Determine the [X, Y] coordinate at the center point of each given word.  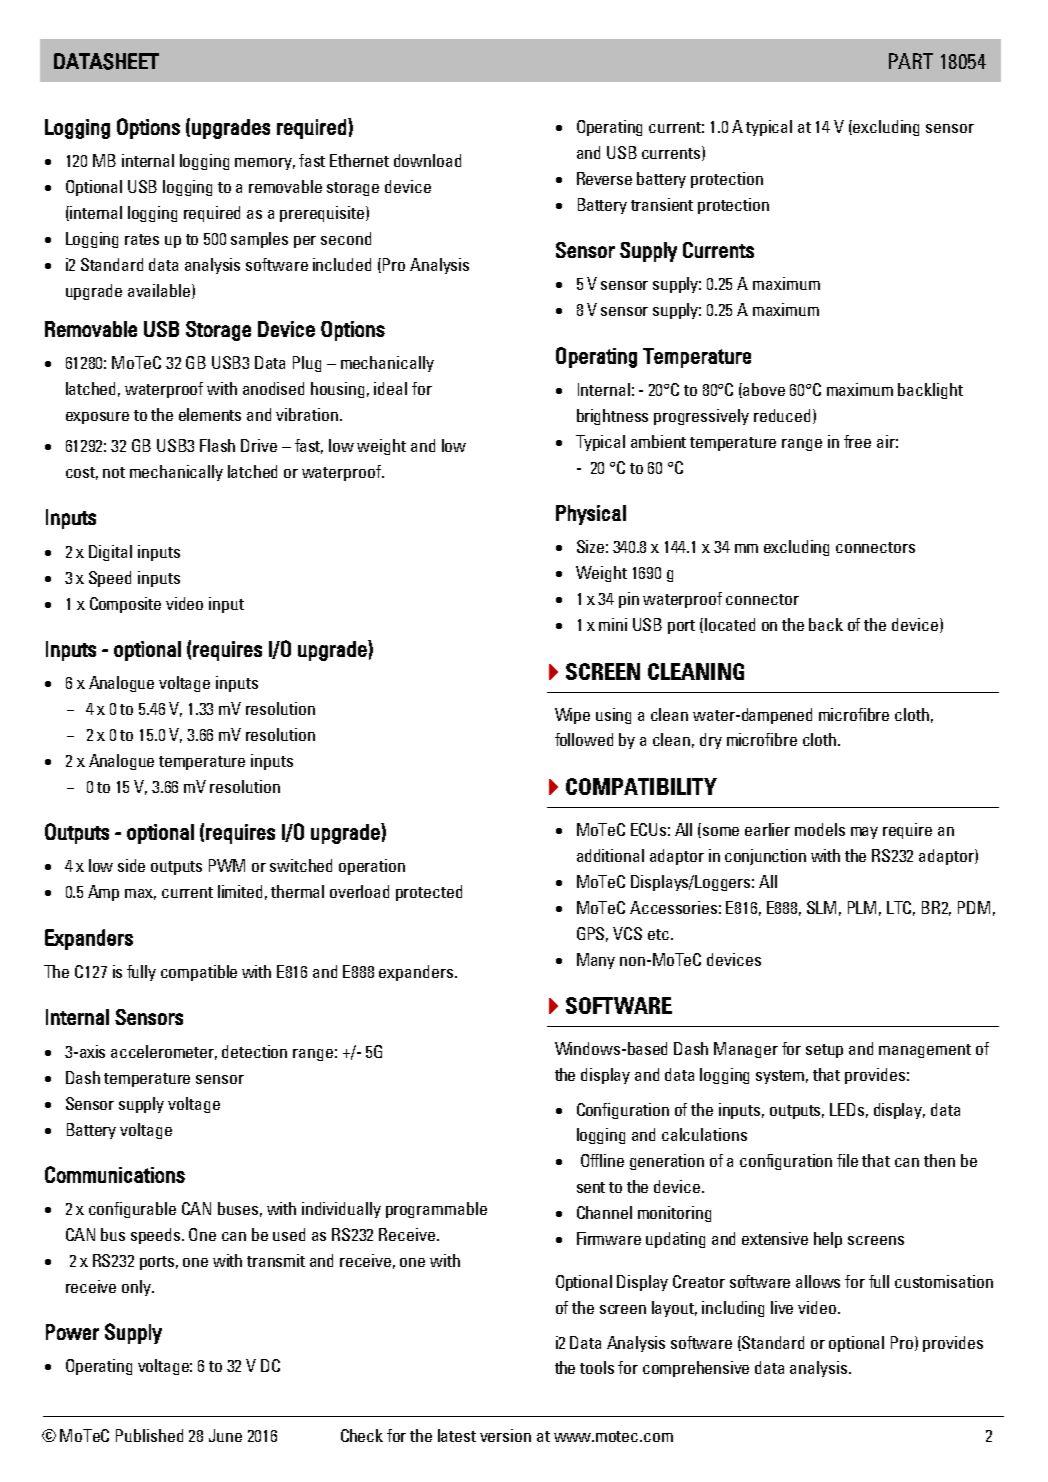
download [427, 160]
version [505, 1435]
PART [911, 61]
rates [142, 239]
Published [149, 1435]
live [782, 1307]
